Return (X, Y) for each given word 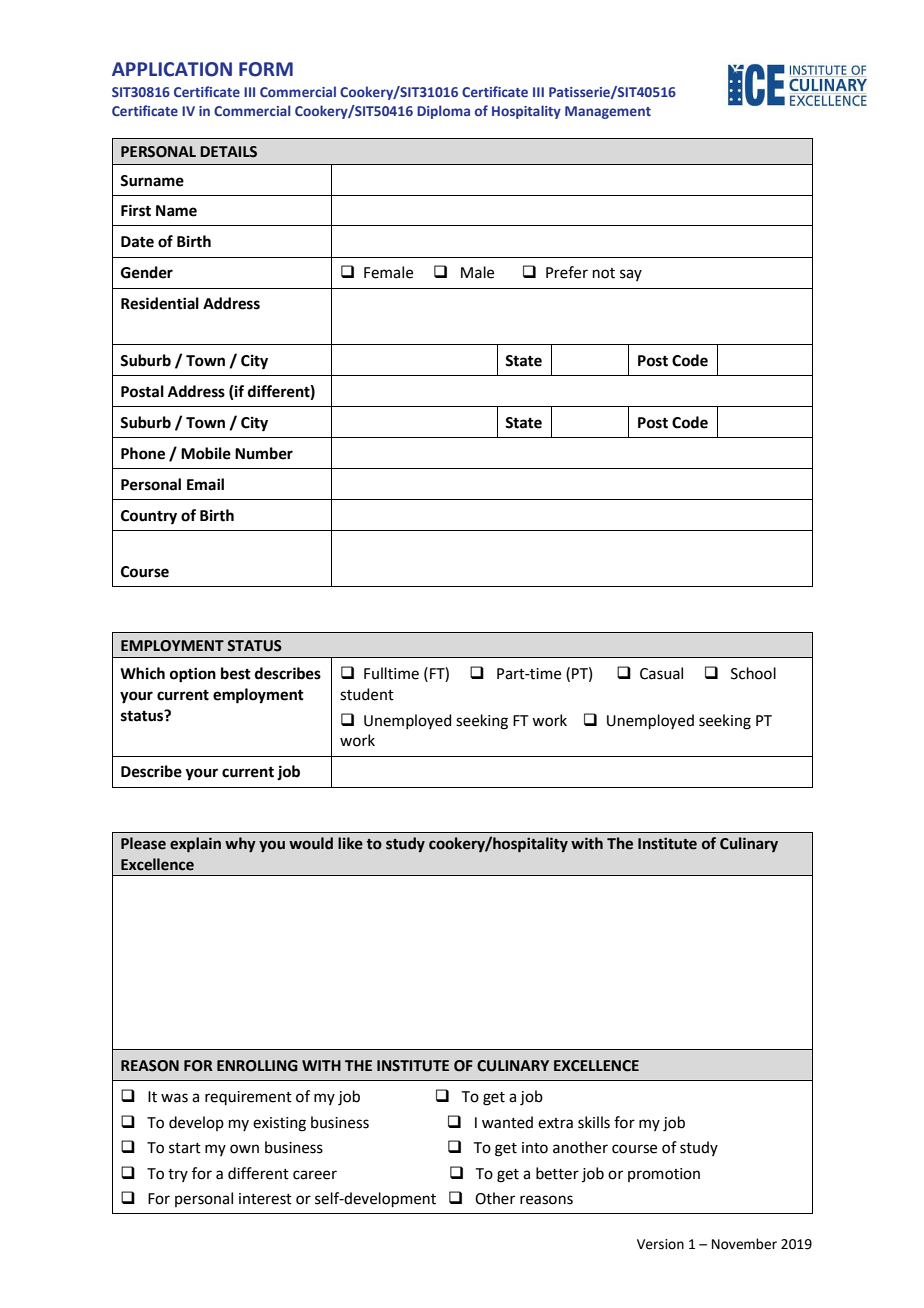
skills (594, 1122)
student (367, 694)
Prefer (567, 272)
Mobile (206, 453)
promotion (664, 1175)
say (631, 275)
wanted (507, 1122)
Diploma (443, 112)
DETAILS (228, 152)
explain (195, 845)
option (193, 675)
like (350, 843)
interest (265, 1199)
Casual (661, 673)
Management (608, 112)
